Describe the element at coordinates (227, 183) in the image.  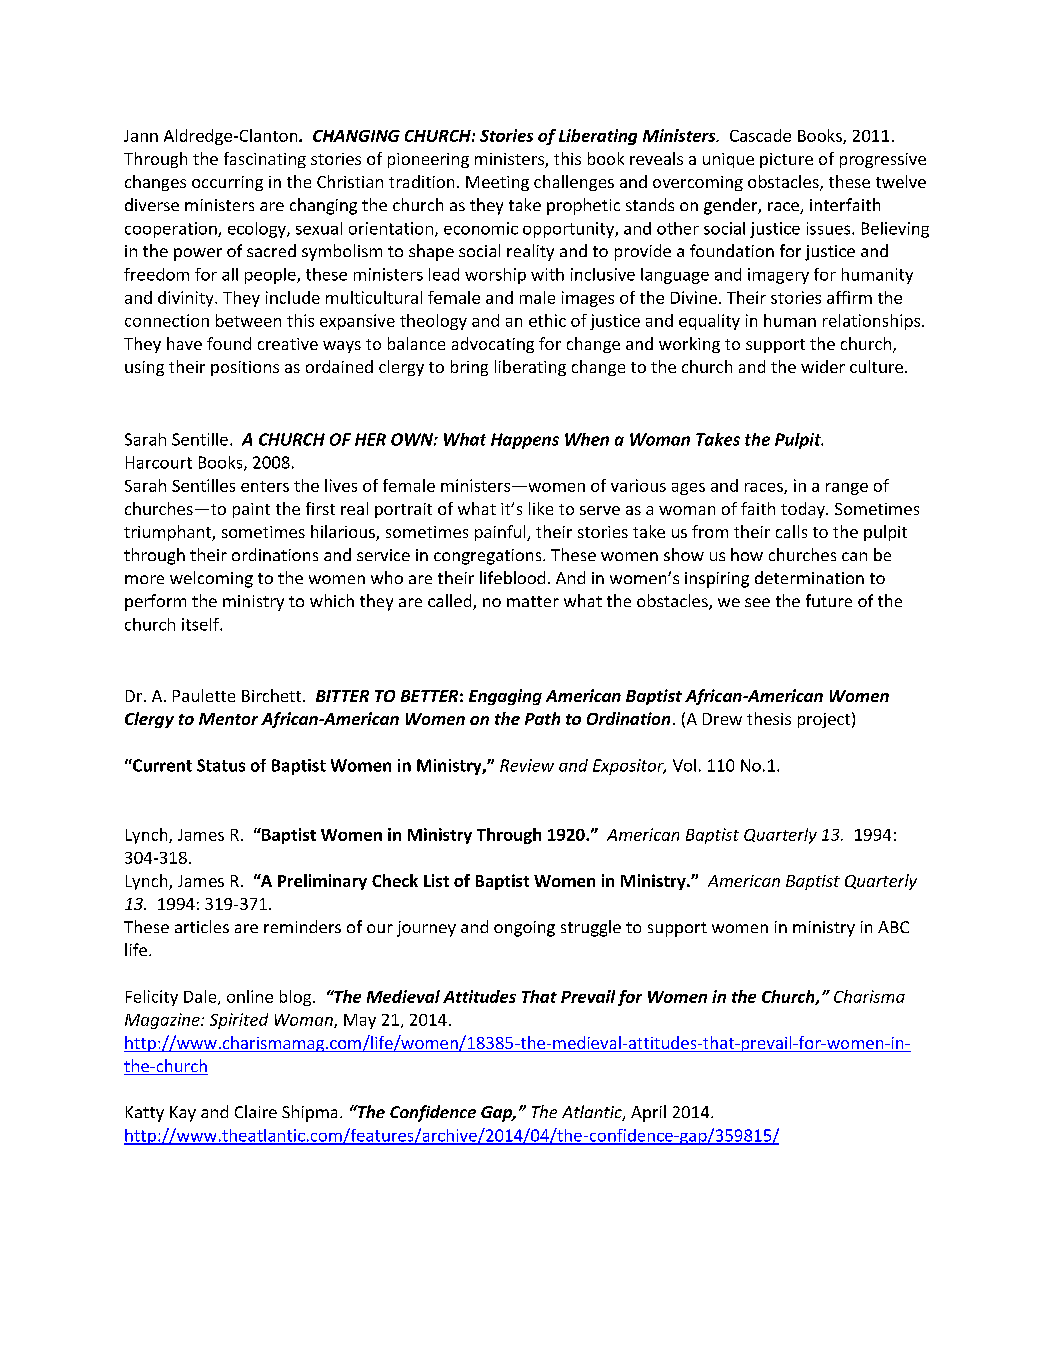
I see `occurring` at that location.
